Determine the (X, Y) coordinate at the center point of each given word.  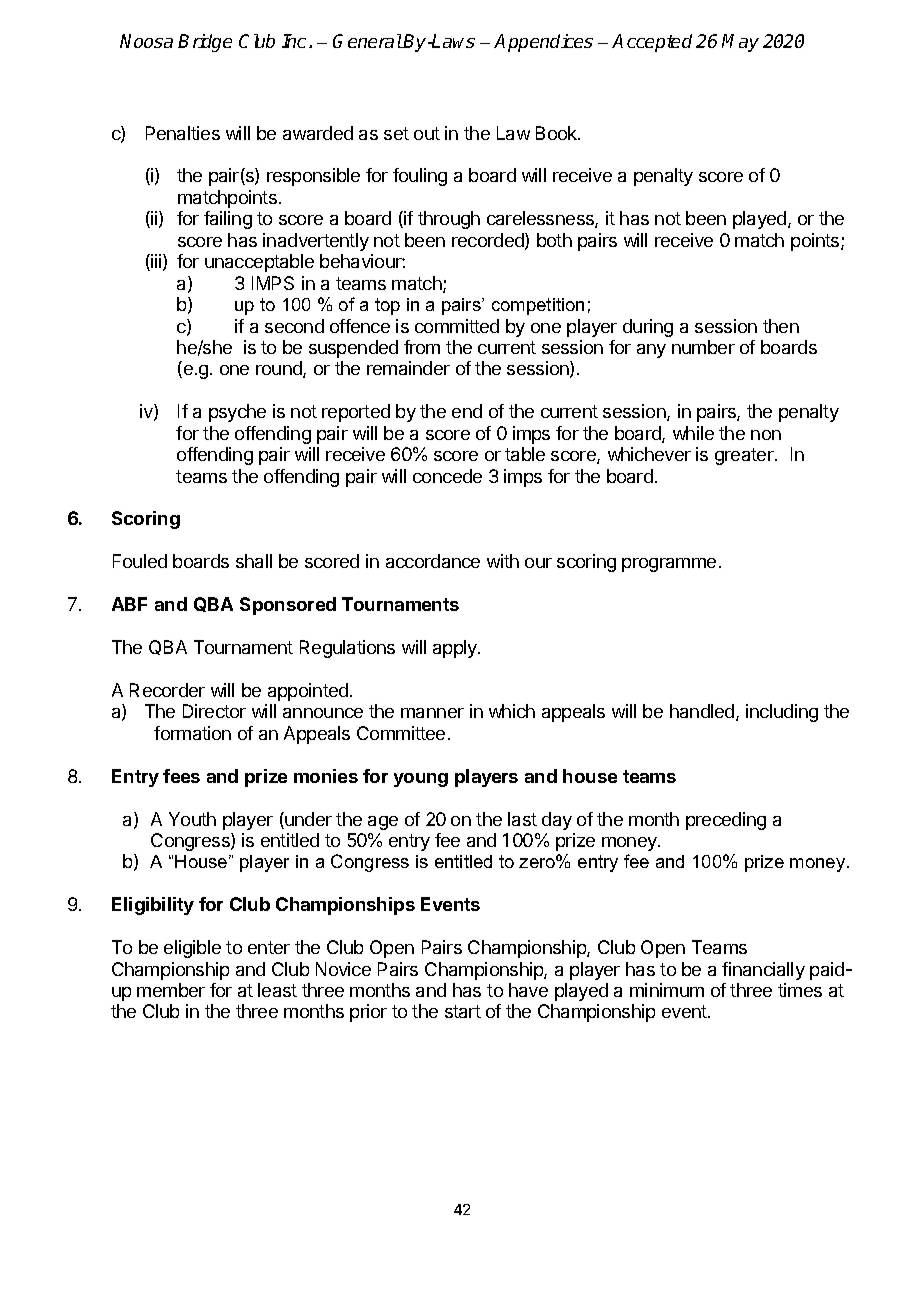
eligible (192, 949)
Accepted (652, 43)
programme (669, 565)
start (463, 1011)
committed (457, 326)
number (703, 347)
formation (192, 733)
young (421, 780)
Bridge (205, 43)
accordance (433, 561)
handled (703, 712)
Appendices (543, 43)
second (294, 326)
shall (254, 561)
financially (763, 971)
